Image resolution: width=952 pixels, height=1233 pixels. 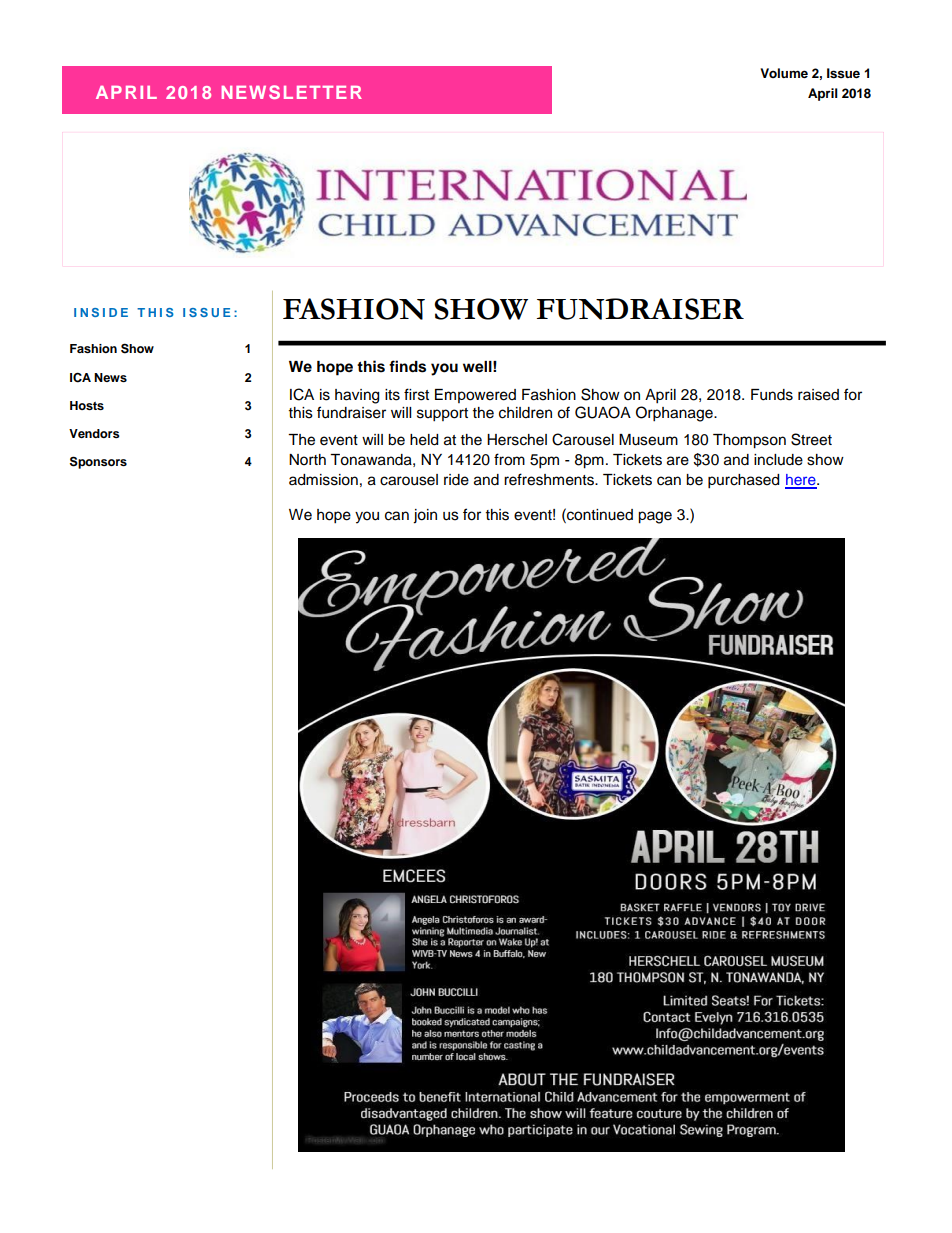 What do you see at coordinates (772, 395) in the image?
I see `Funds` at bounding box center [772, 395].
